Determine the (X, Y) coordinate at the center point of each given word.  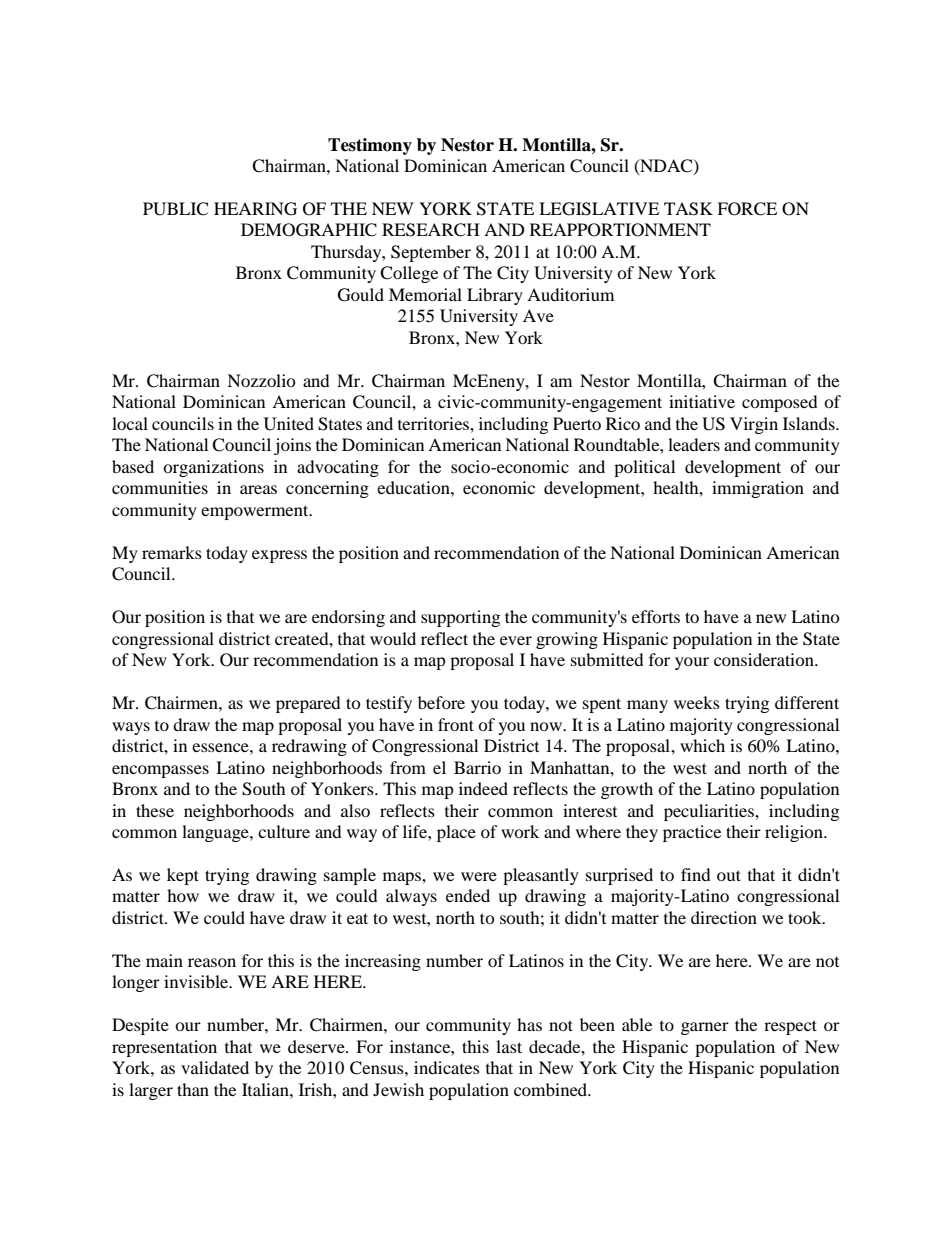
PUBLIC (175, 209)
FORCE (747, 209)
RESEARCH (431, 230)
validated (215, 1067)
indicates (447, 1067)
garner (705, 1028)
